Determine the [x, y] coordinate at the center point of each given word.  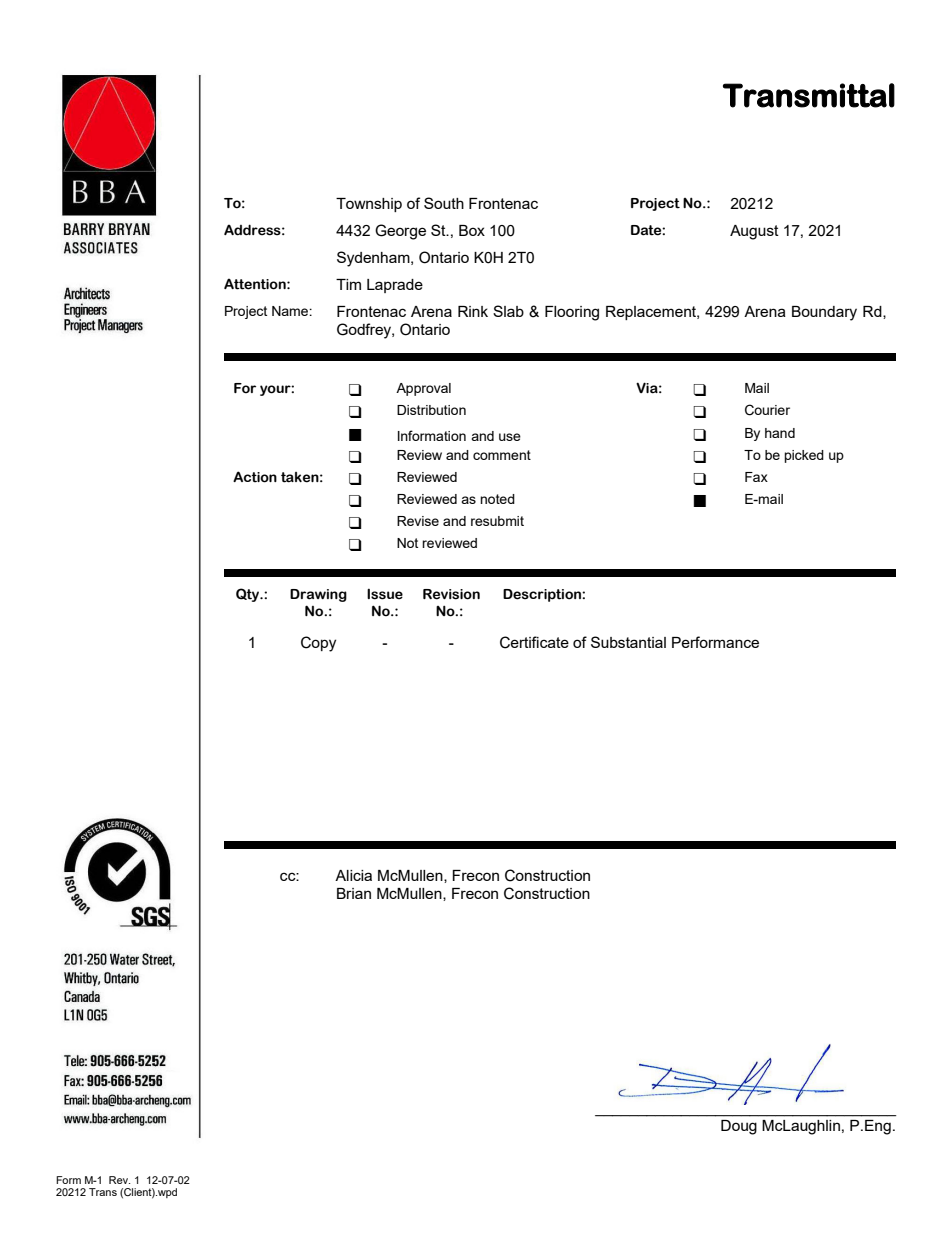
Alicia [353, 875]
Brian [354, 893]
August [754, 232]
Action [255, 477]
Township [369, 205]
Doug [739, 1127]
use [510, 437]
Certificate [534, 642]
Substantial [628, 642]
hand [780, 433]
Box [472, 230]
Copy [318, 644]
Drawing [318, 595]
